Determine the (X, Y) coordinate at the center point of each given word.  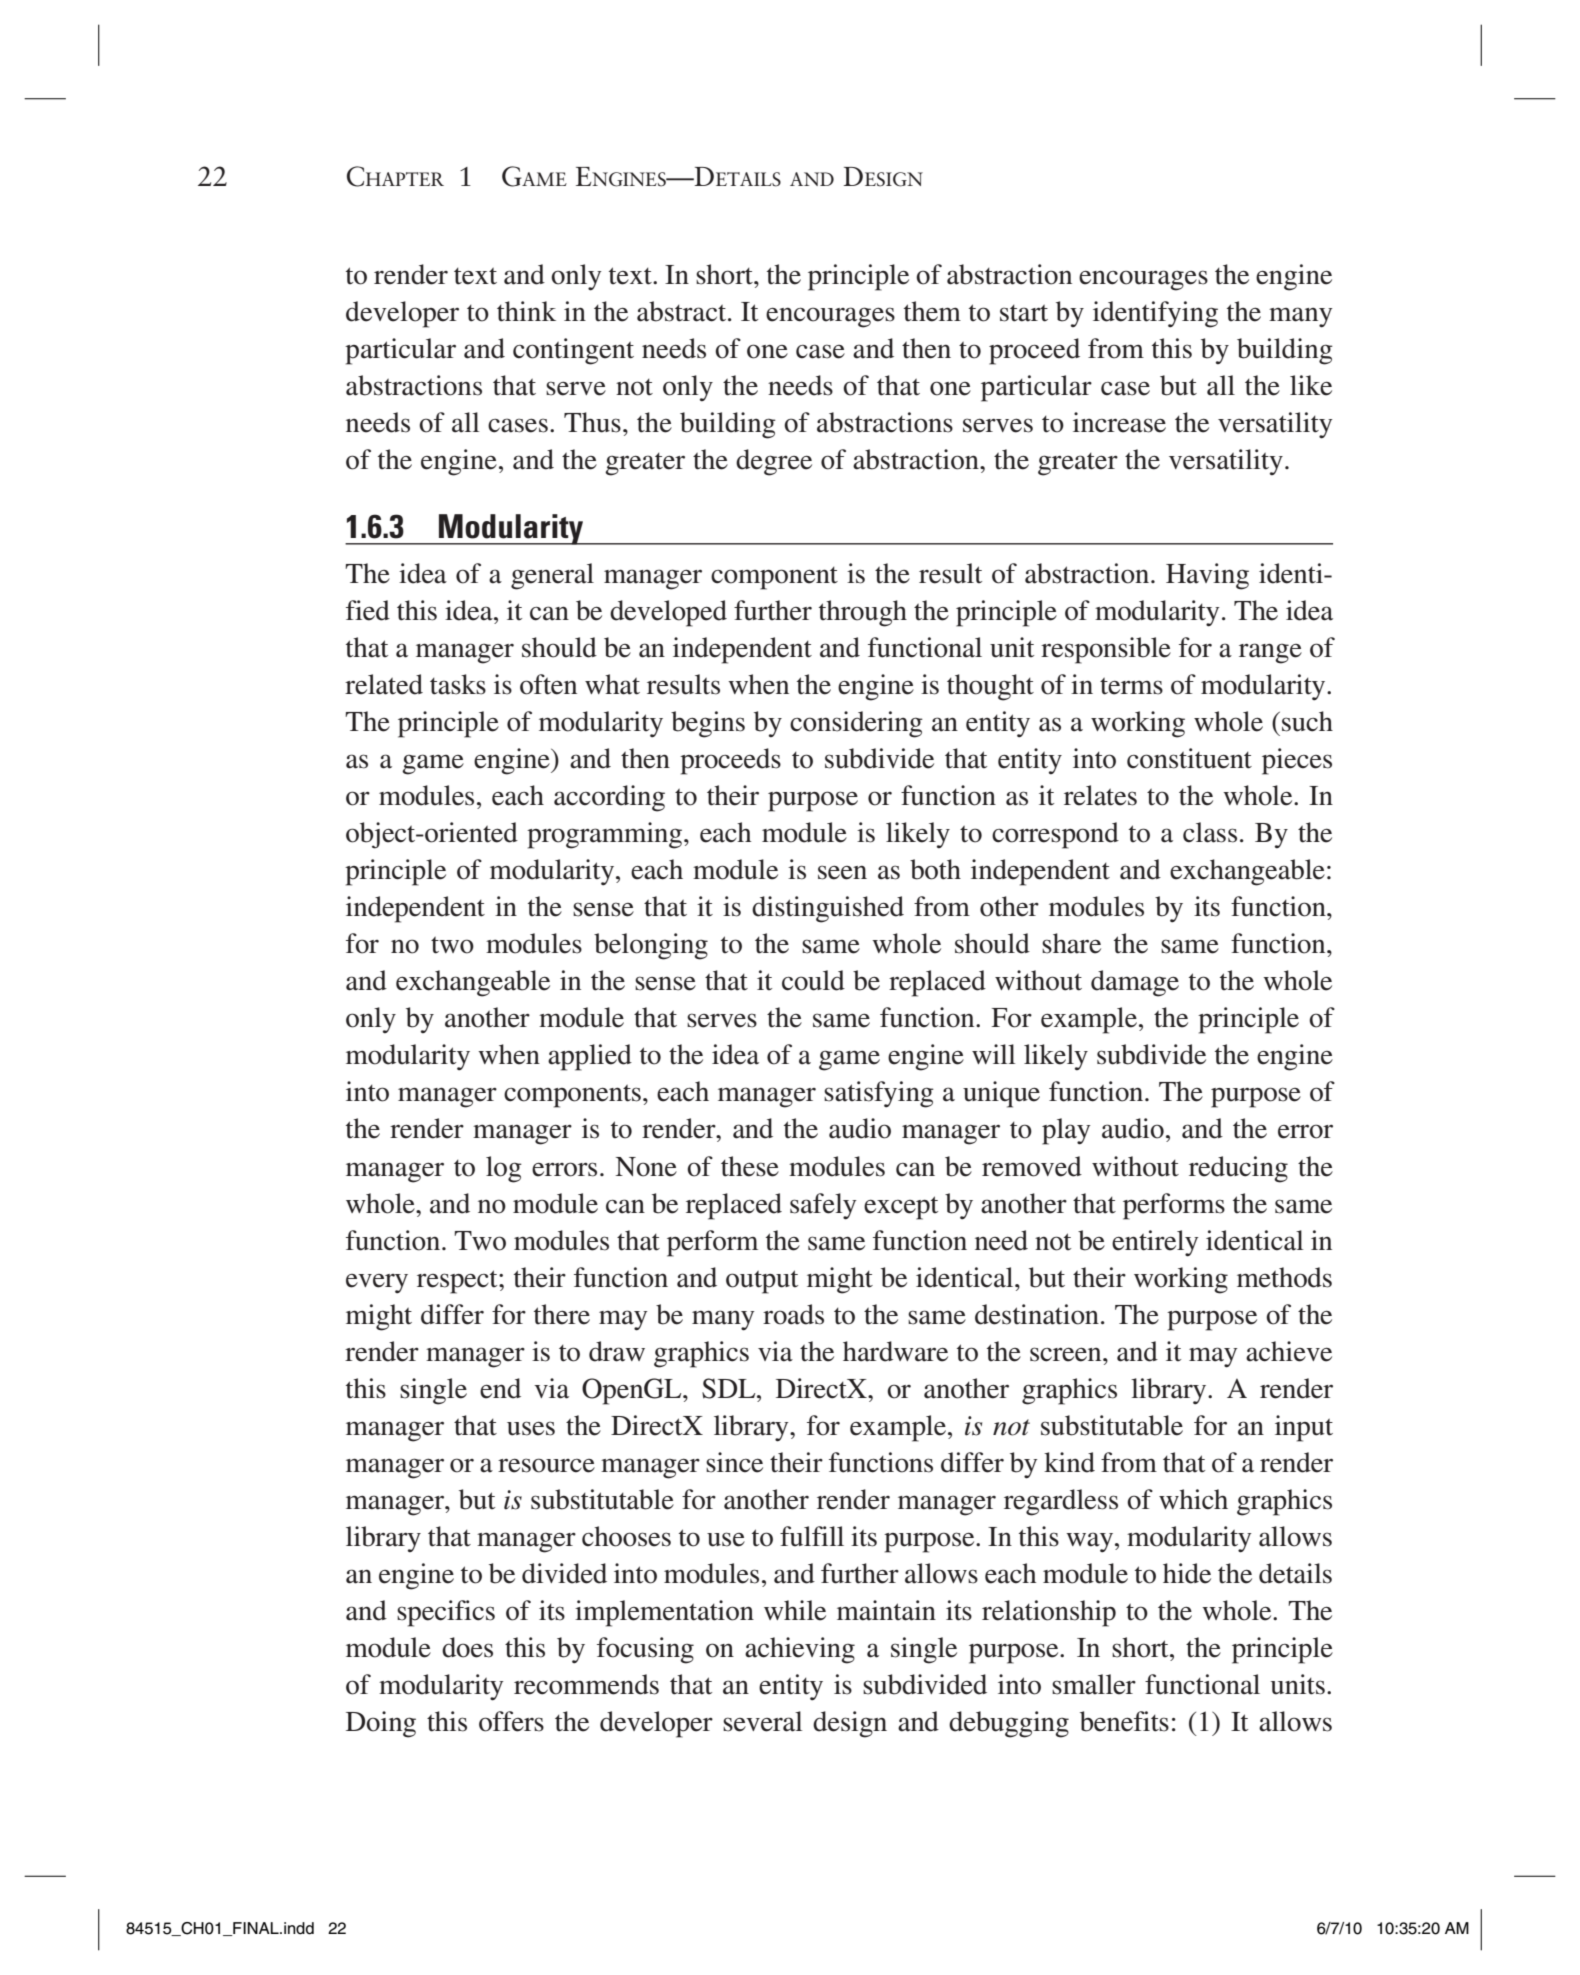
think (526, 311)
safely (823, 1206)
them (932, 311)
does (467, 1647)
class (1210, 832)
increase (1119, 422)
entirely (1155, 1243)
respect (458, 1282)
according (609, 798)
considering (856, 724)
